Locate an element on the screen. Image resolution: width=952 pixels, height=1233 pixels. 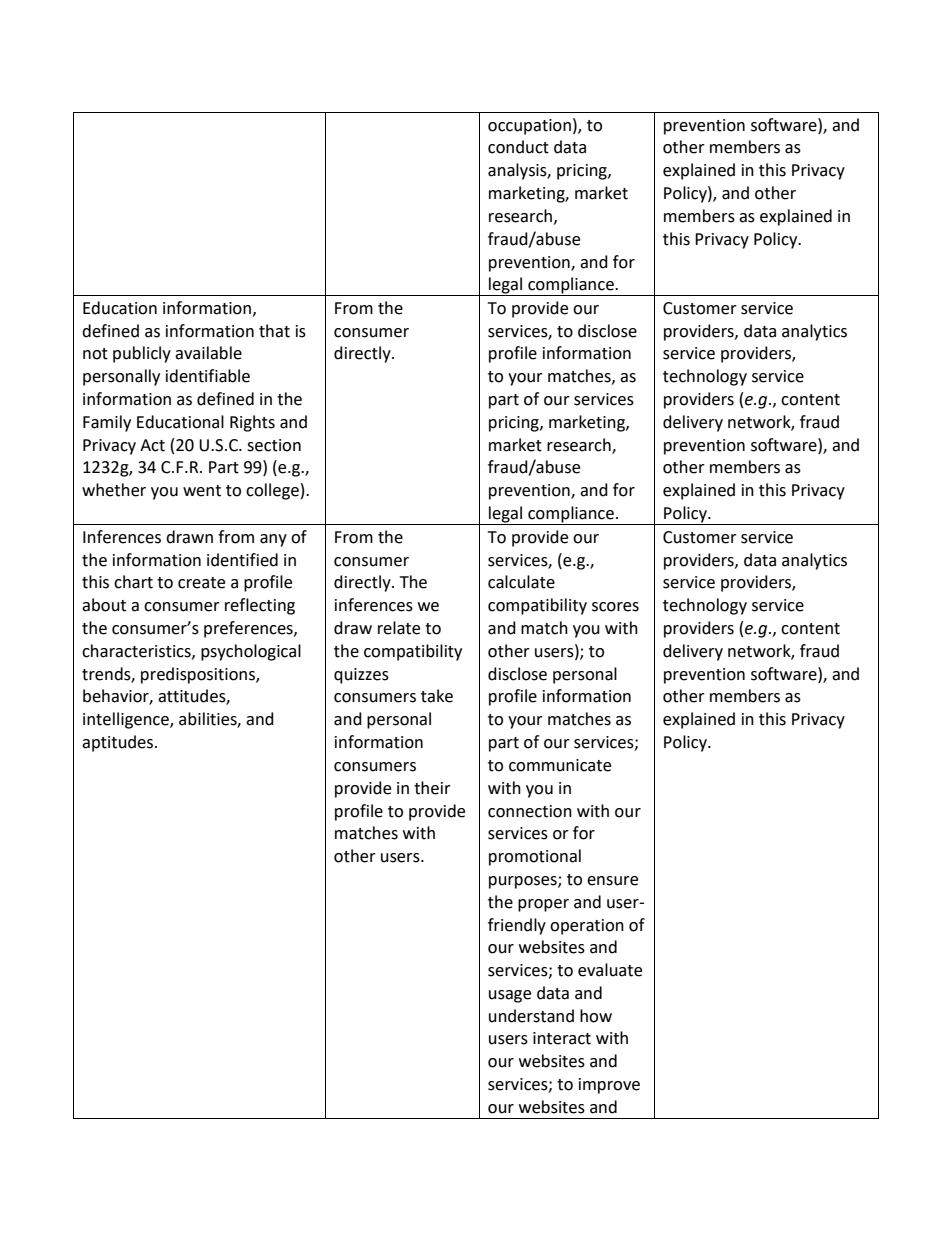
calculate is located at coordinates (521, 582).
